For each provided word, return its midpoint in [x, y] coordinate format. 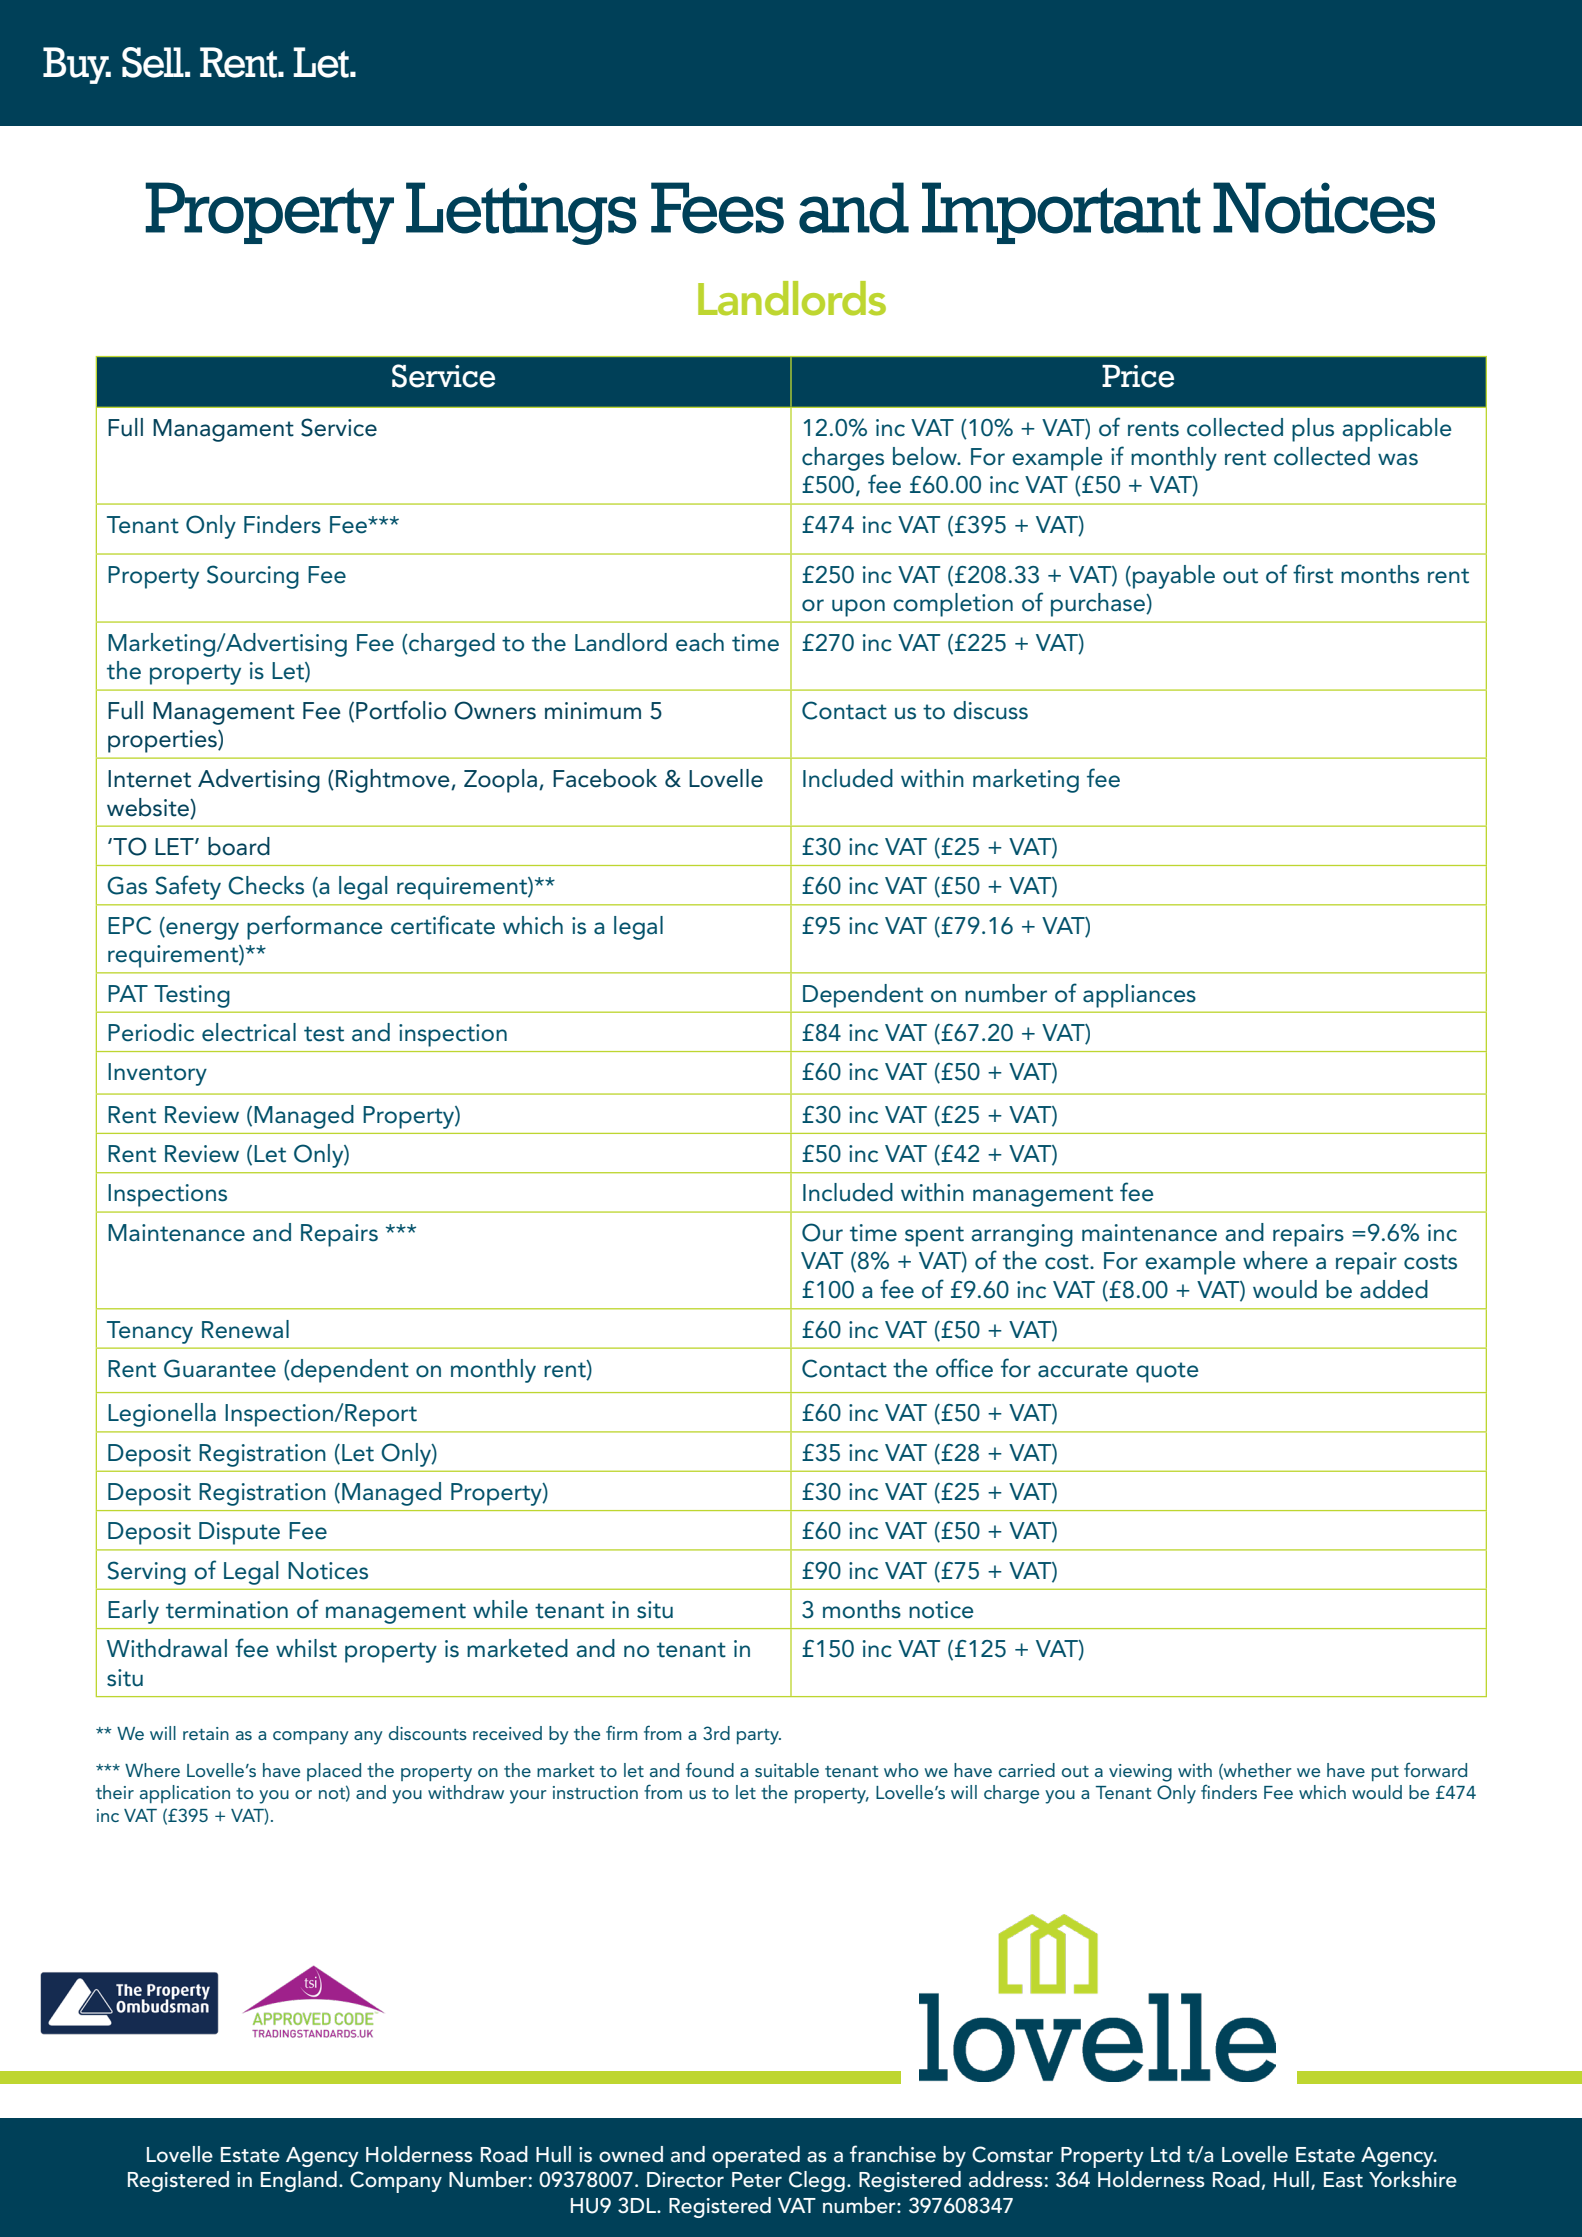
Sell [154, 62]
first [1313, 574]
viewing [1140, 1773]
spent [934, 1236]
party [759, 1737]
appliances [1139, 996]
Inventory [157, 1074]
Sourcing [253, 577]
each [700, 642]
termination [227, 1610]
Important [1061, 213]
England [299, 2181]
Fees [717, 208]
